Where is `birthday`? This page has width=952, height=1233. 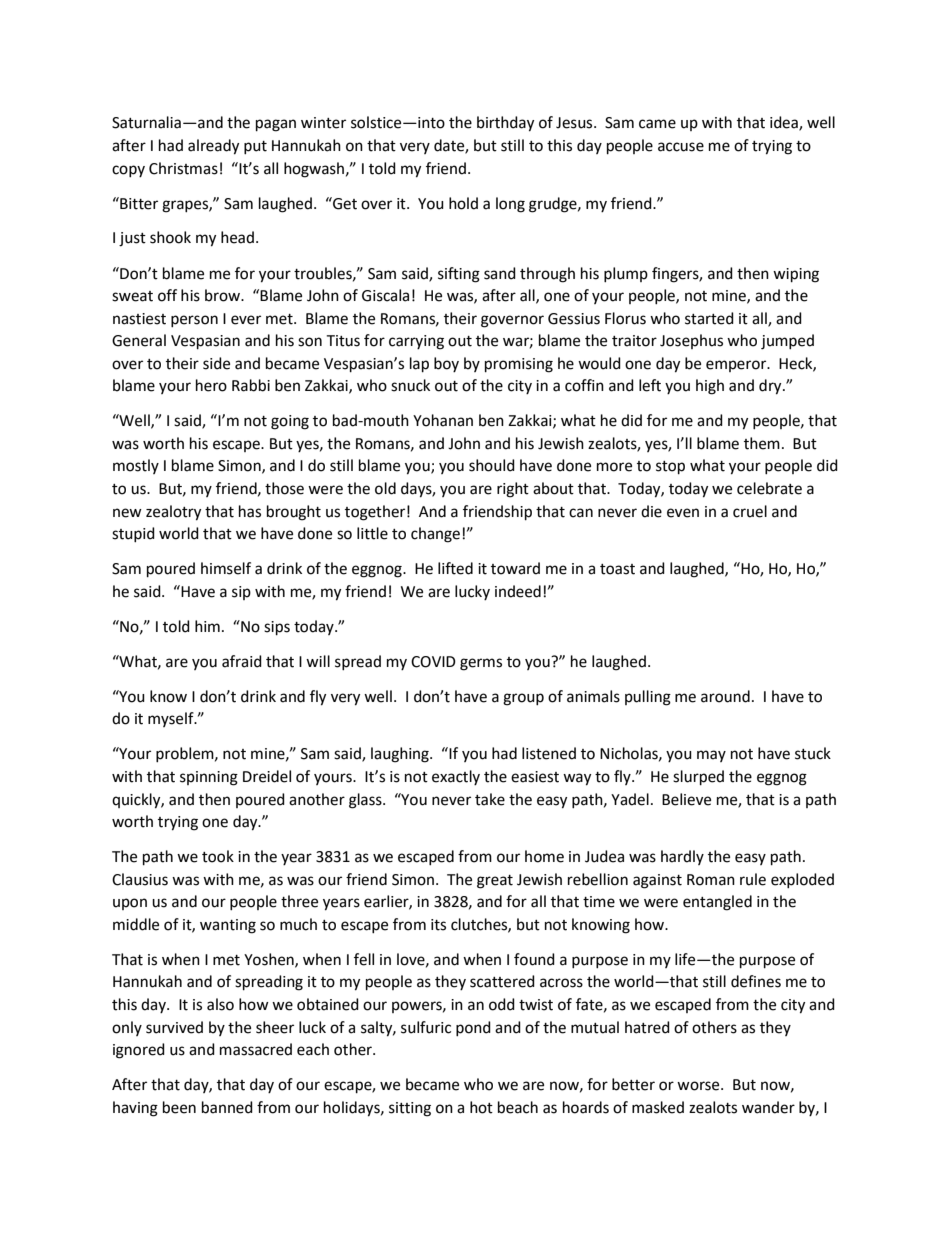 birthday is located at coordinates (505, 124).
